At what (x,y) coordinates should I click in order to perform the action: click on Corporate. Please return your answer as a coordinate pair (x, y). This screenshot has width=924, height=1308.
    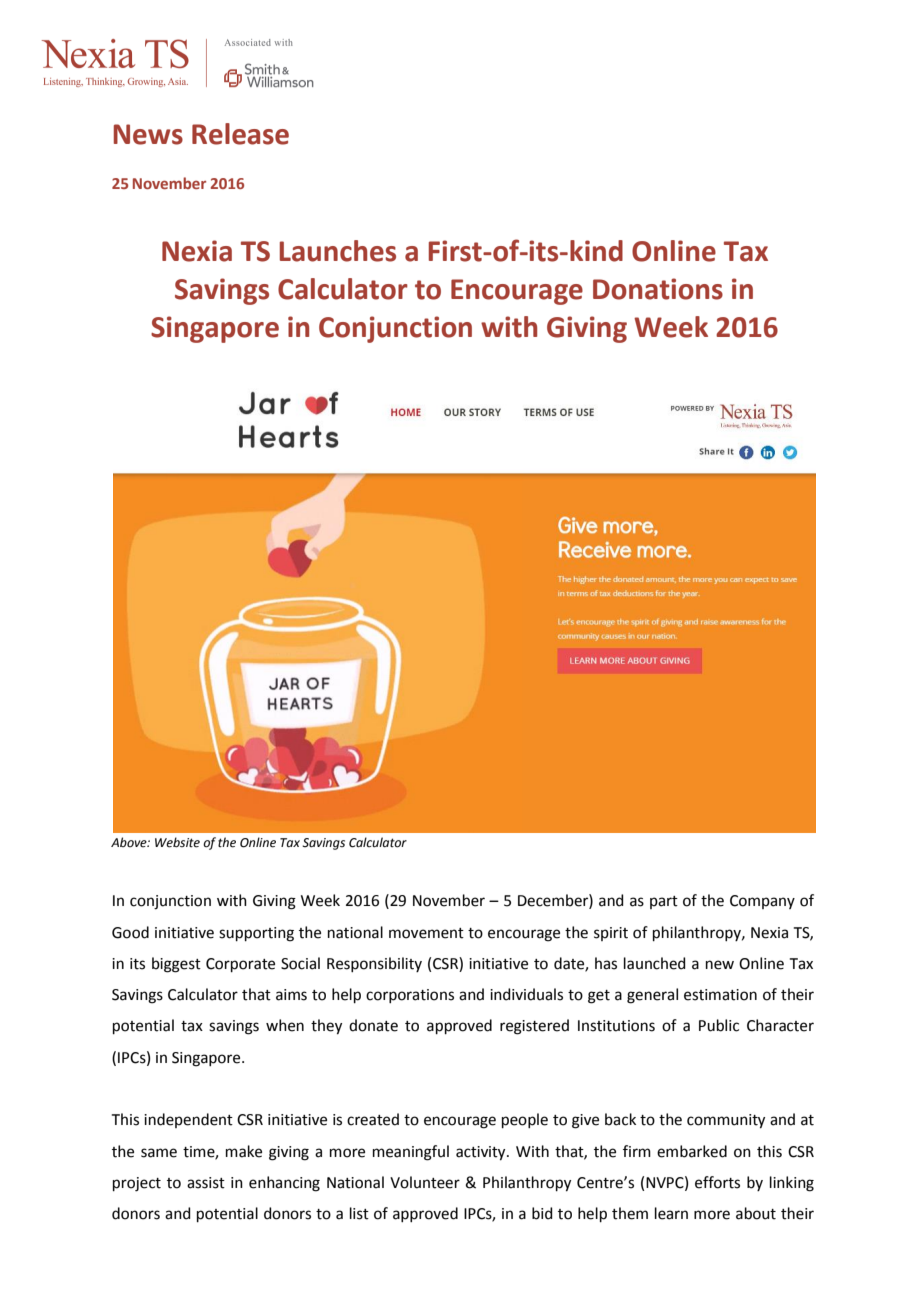
    Looking at the image, I should click on (240, 965).
